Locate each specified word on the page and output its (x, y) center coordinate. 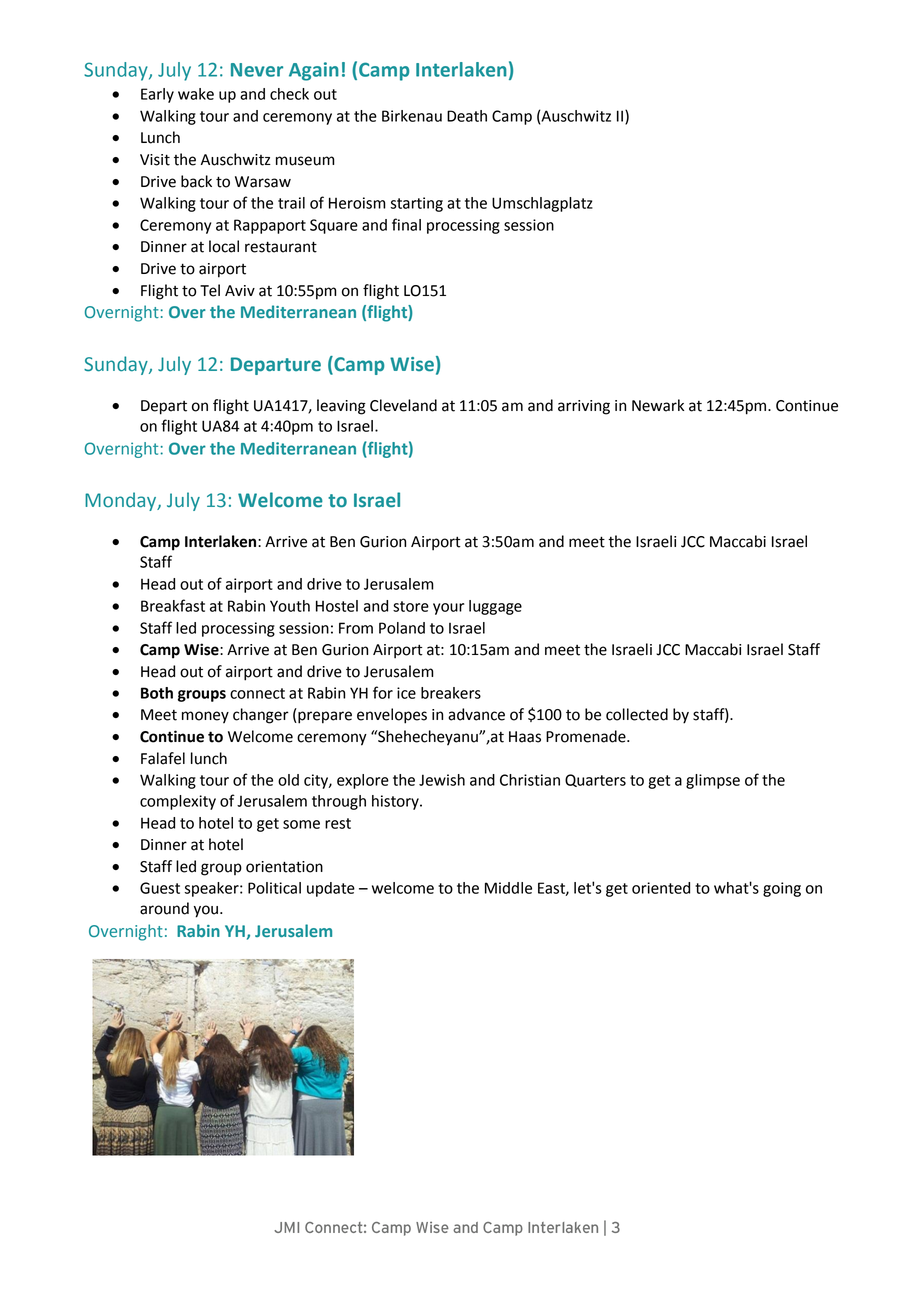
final (406, 224)
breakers (451, 693)
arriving (584, 407)
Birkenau (412, 116)
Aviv (240, 290)
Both (157, 693)
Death (467, 116)
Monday (122, 501)
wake (196, 94)
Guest (160, 888)
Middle (508, 888)
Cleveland (403, 405)
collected (637, 714)
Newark (658, 405)
